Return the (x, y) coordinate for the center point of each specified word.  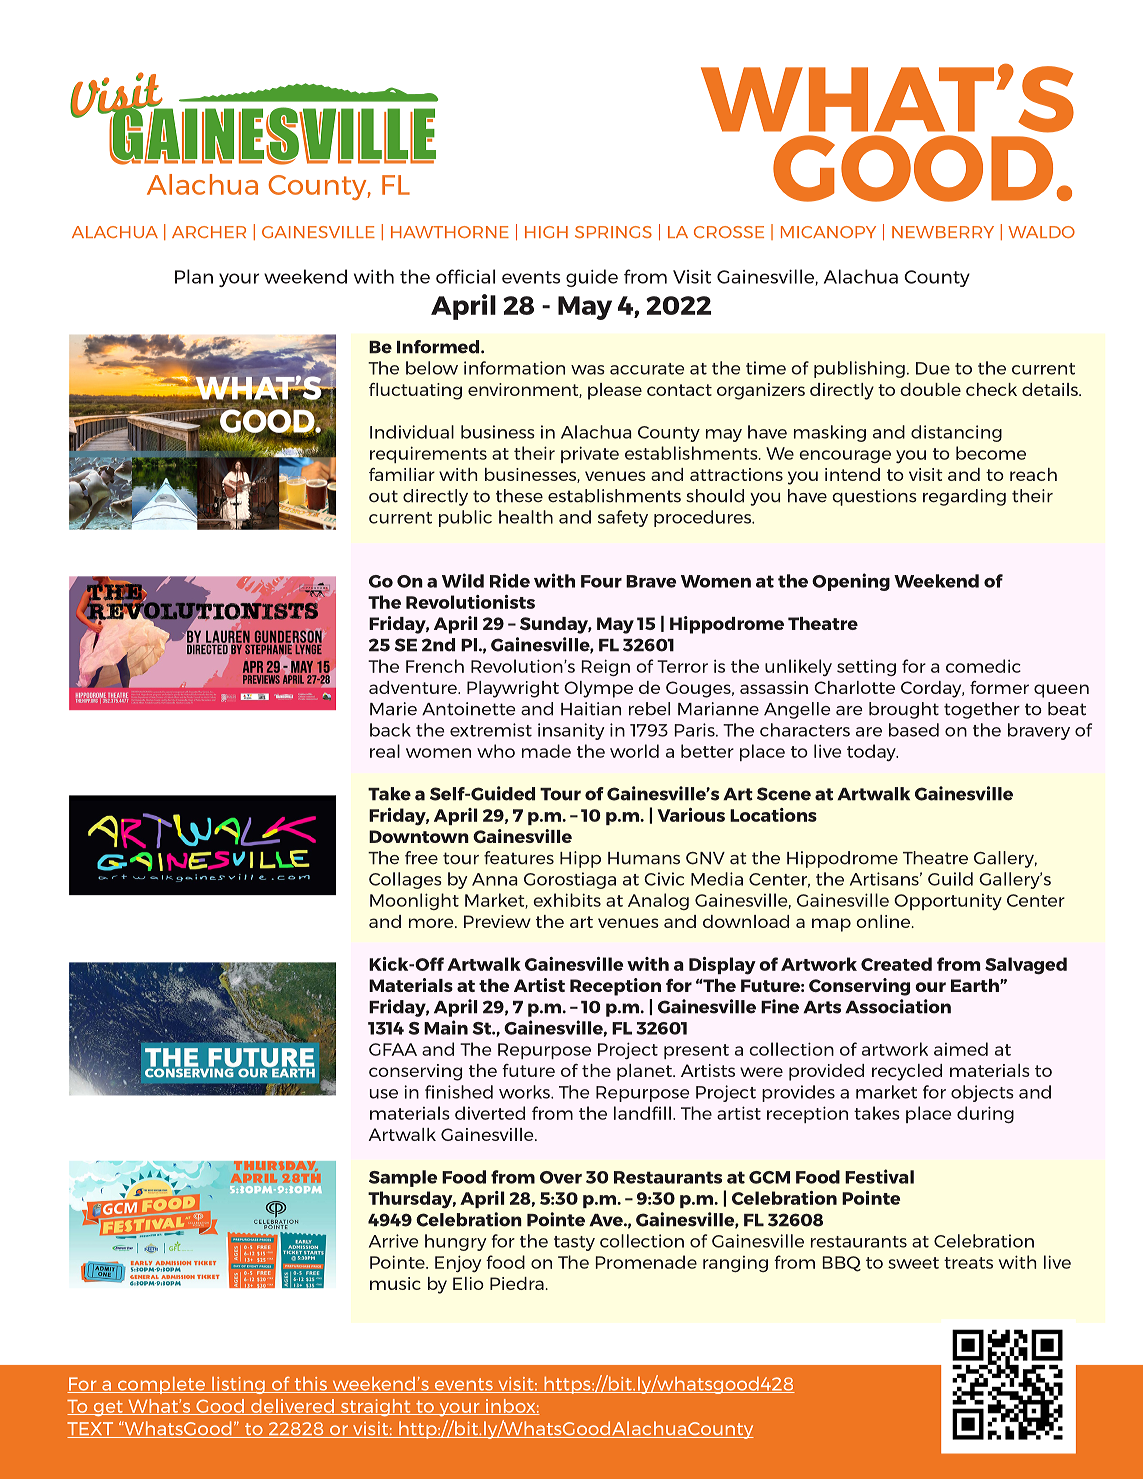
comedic (983, 666)
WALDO (1041, 232)
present (696, 1051)
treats (968, 1263)
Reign (606, 667)
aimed (961, 1049)
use (384, 1094)
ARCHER (209, 232)
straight (375, 1407)
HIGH (546, 232)
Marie (393, 709)
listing (238, 1385)
